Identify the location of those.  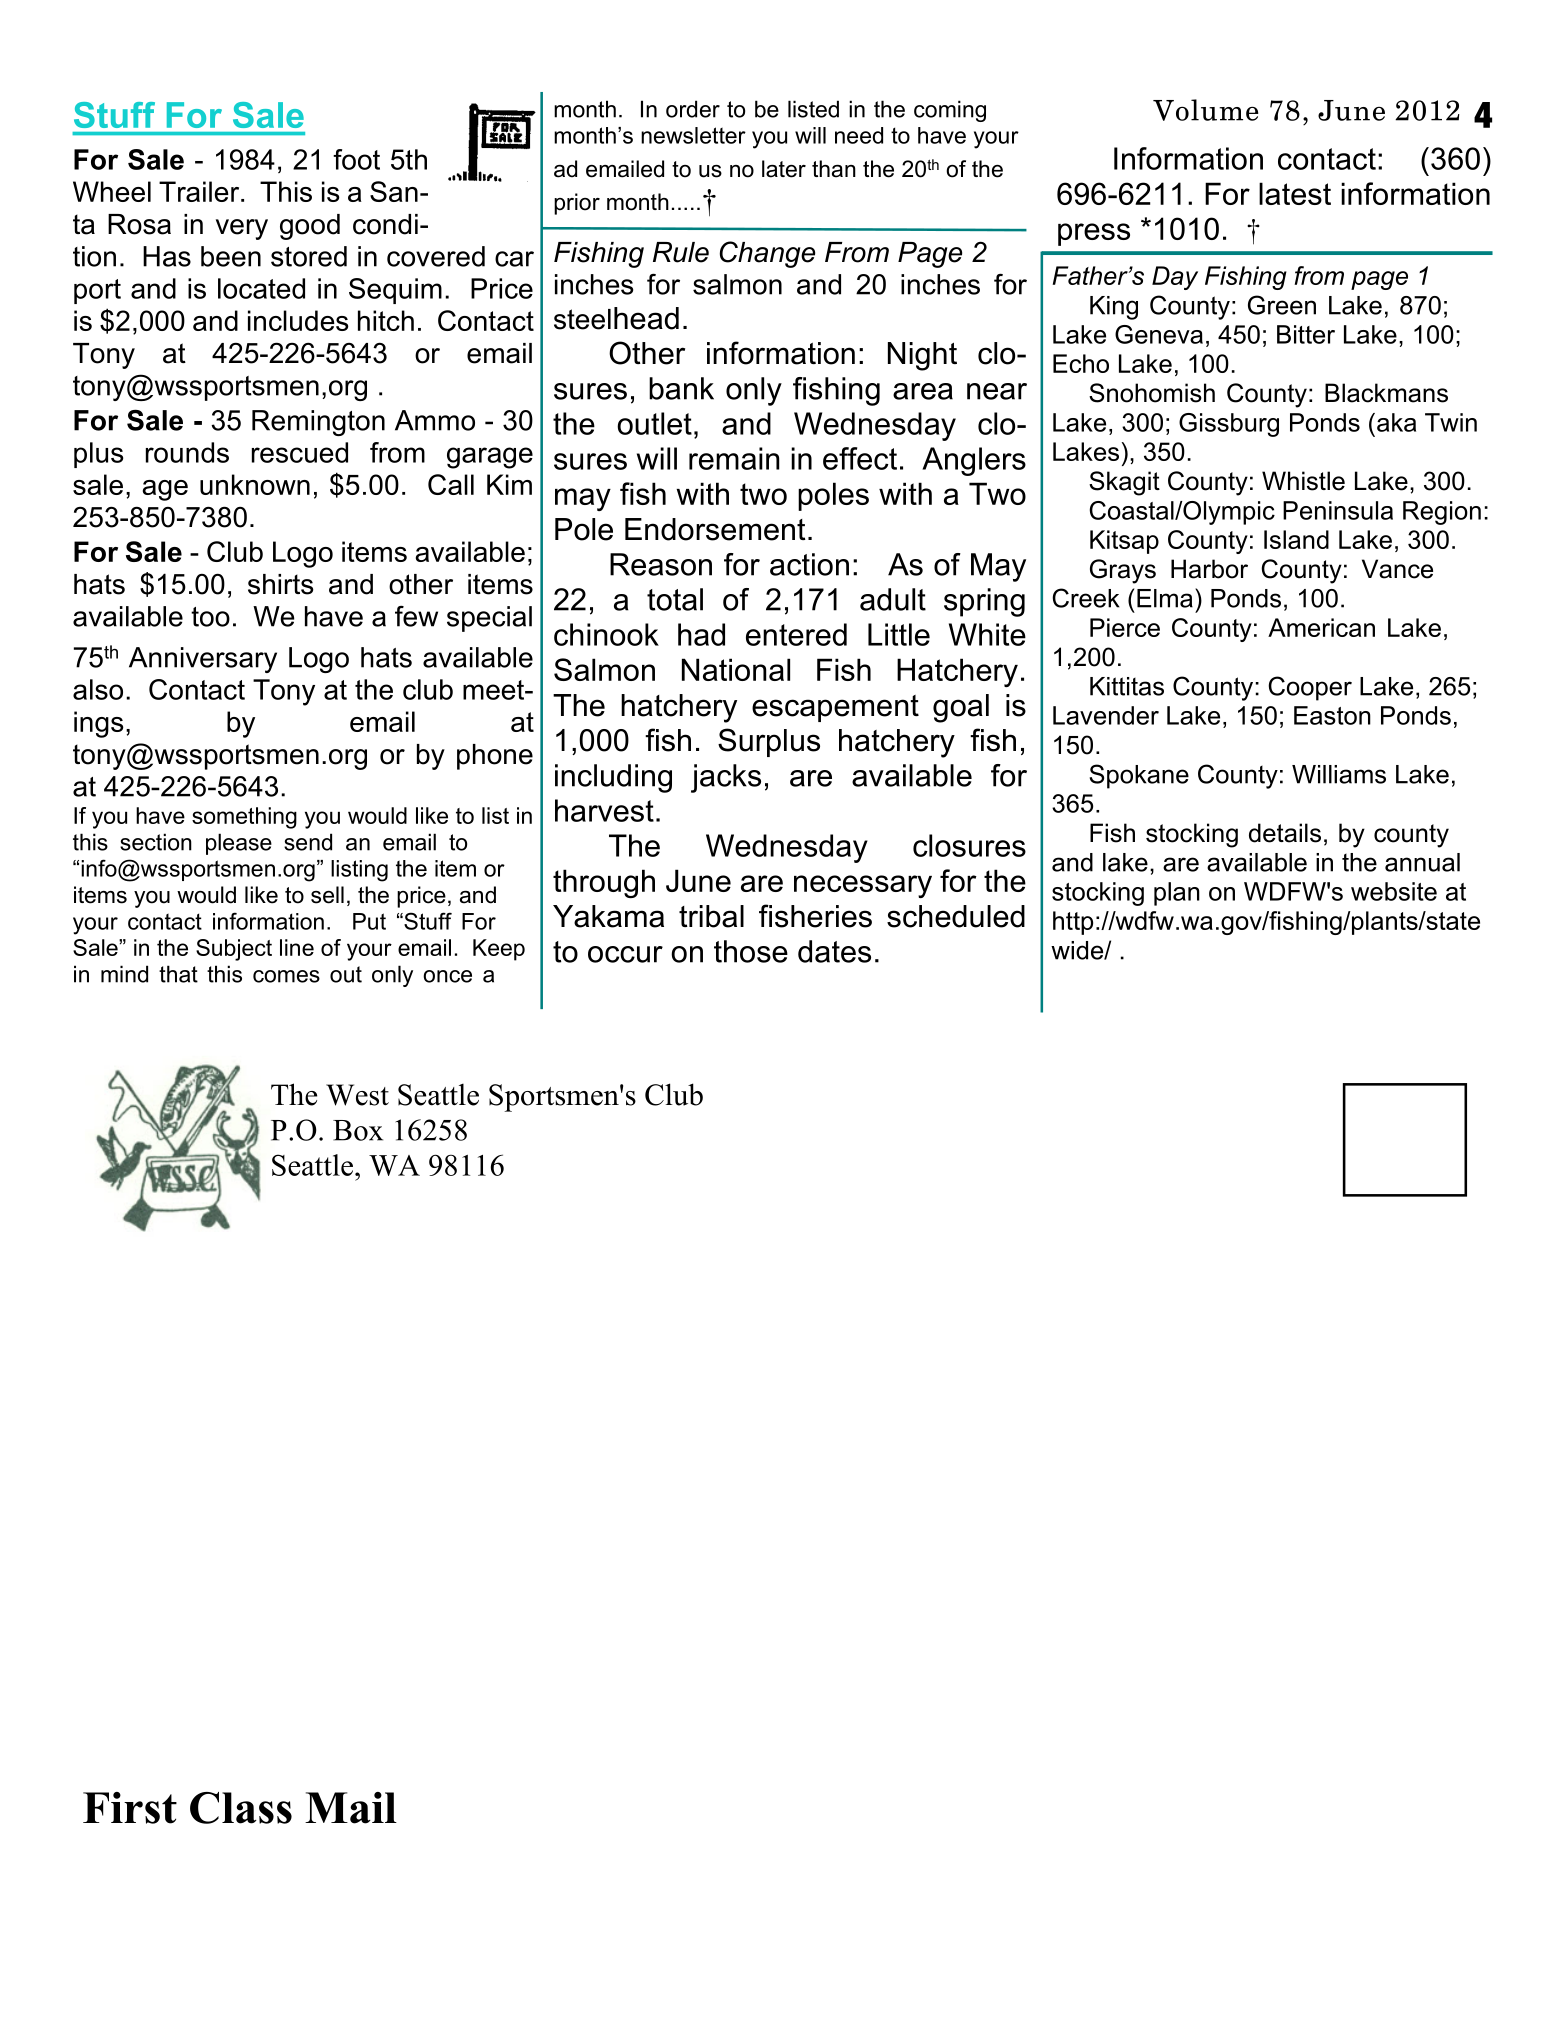
(751, 951).
